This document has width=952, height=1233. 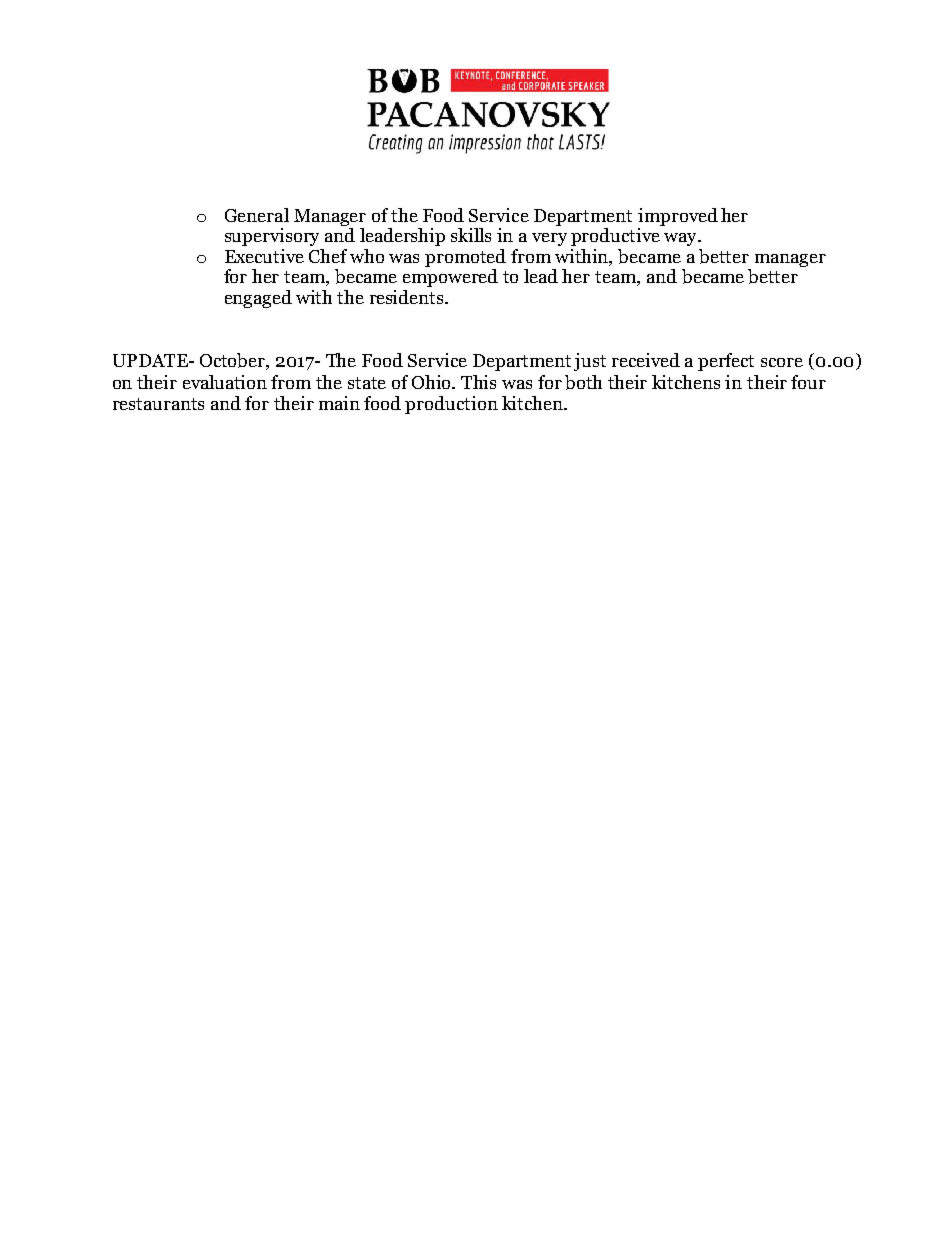 What do you see at coordinates (471, 235) in the document?
I see `skills` at bounding box center [471, 235].
